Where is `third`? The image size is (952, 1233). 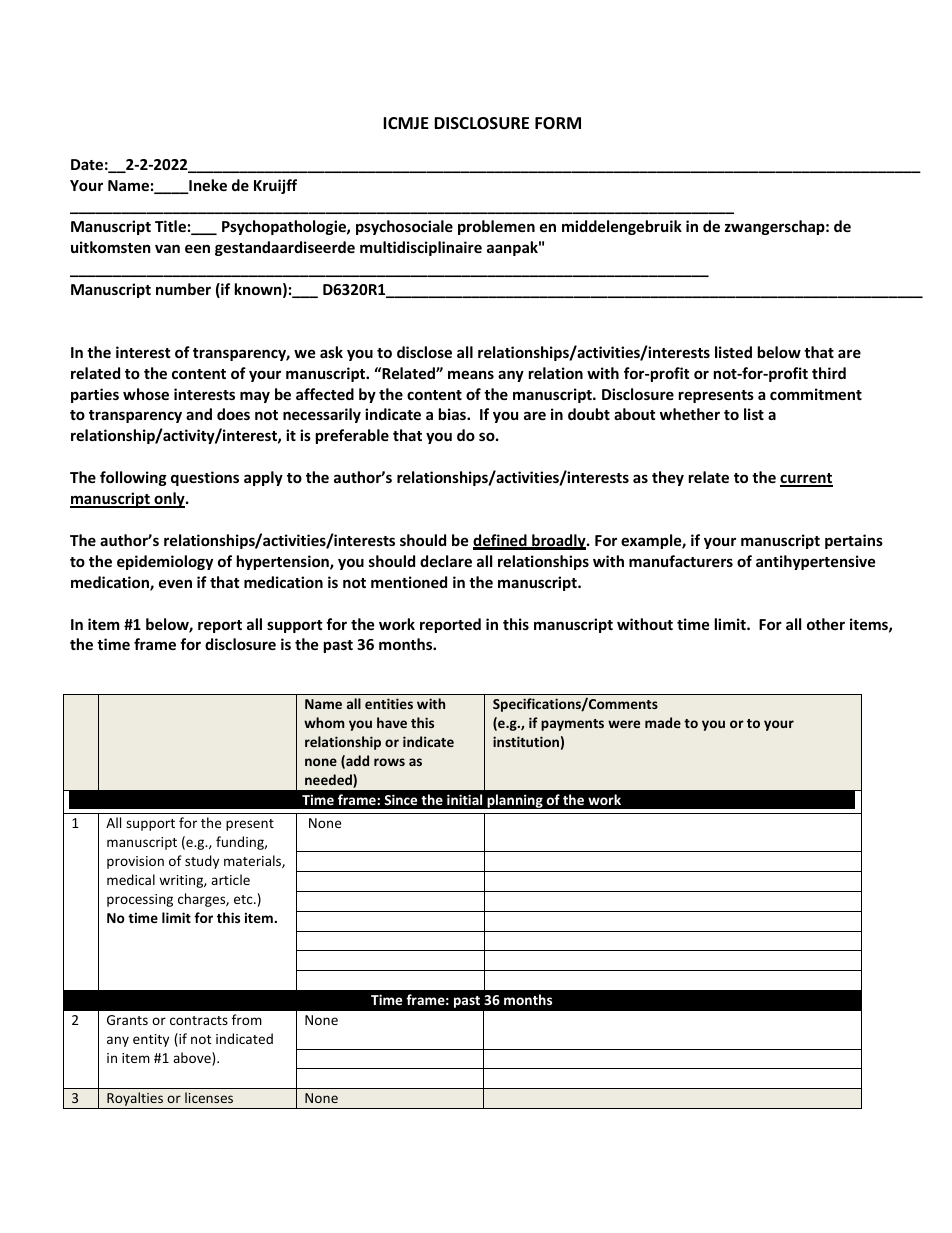
third is located at coordinates (829, 373).
